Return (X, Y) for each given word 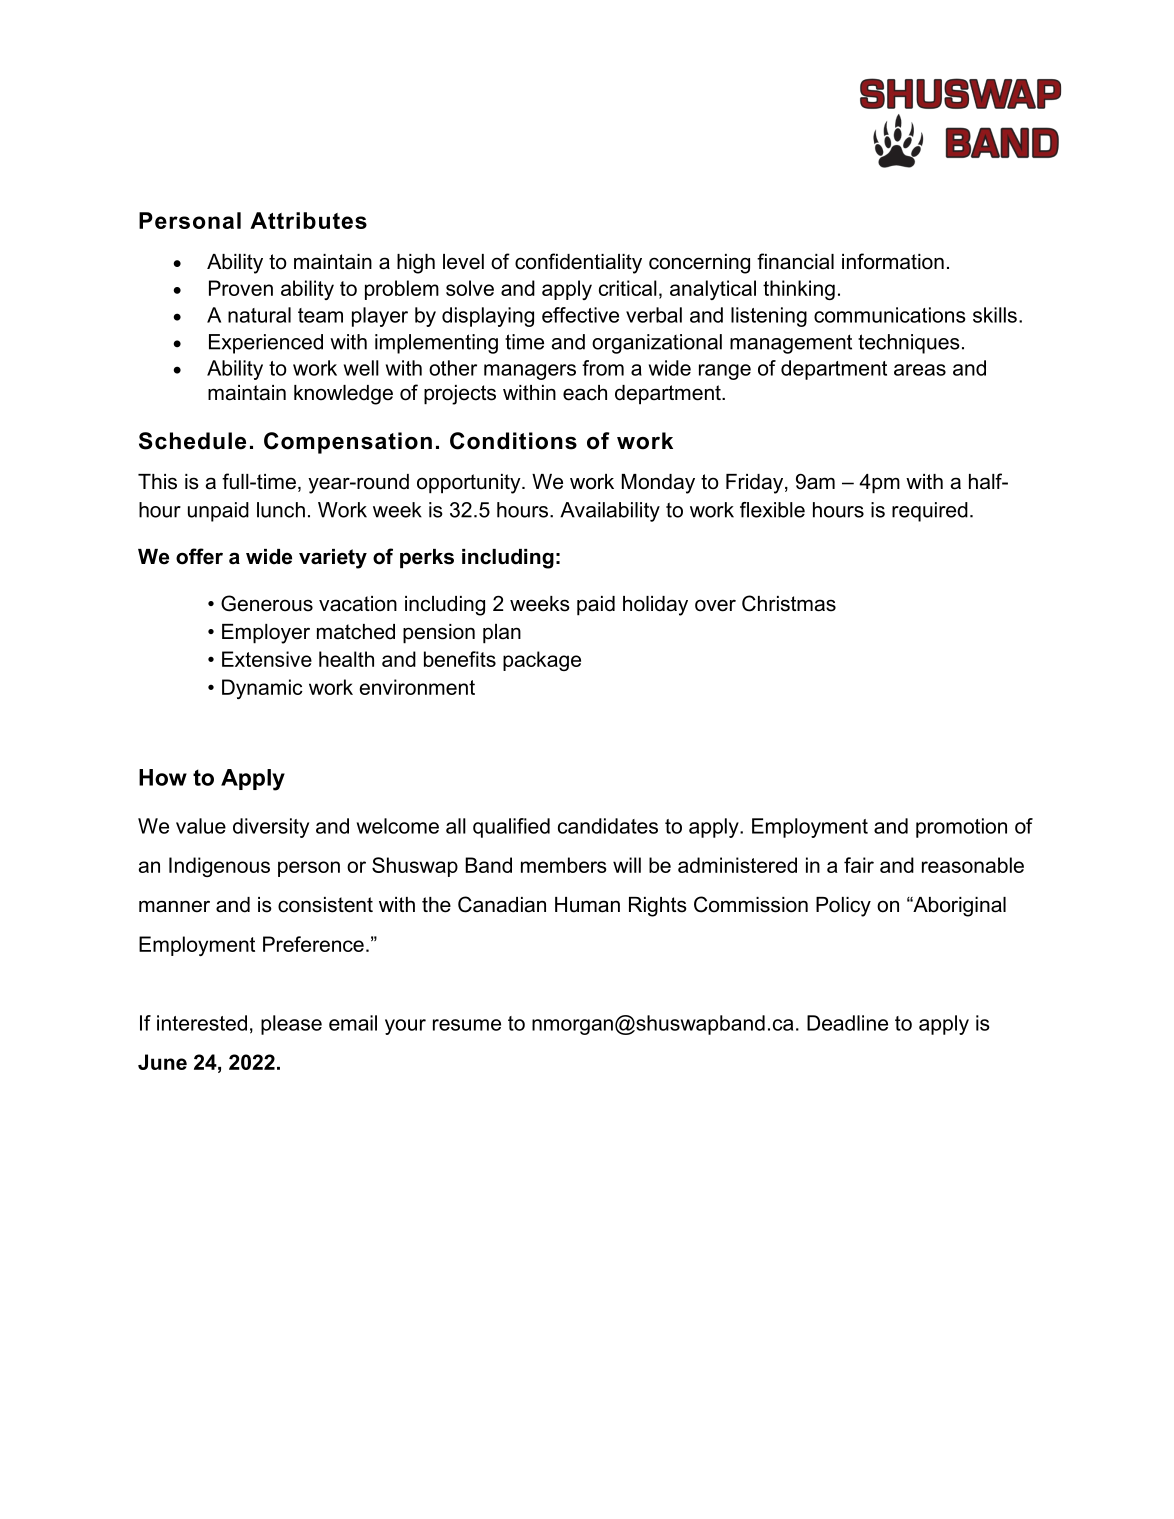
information (893, 261)
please (291, 1025)
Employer (266, 634)
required (930, 512)
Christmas (789, 603)
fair (859, 865)
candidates (608, 826)
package (542, 661)
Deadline (847, 1023)
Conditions (513, 441)
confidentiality (578, 263)
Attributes (308, 220)
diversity (271, 828)
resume (467, 1025)
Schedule (192, 441)
